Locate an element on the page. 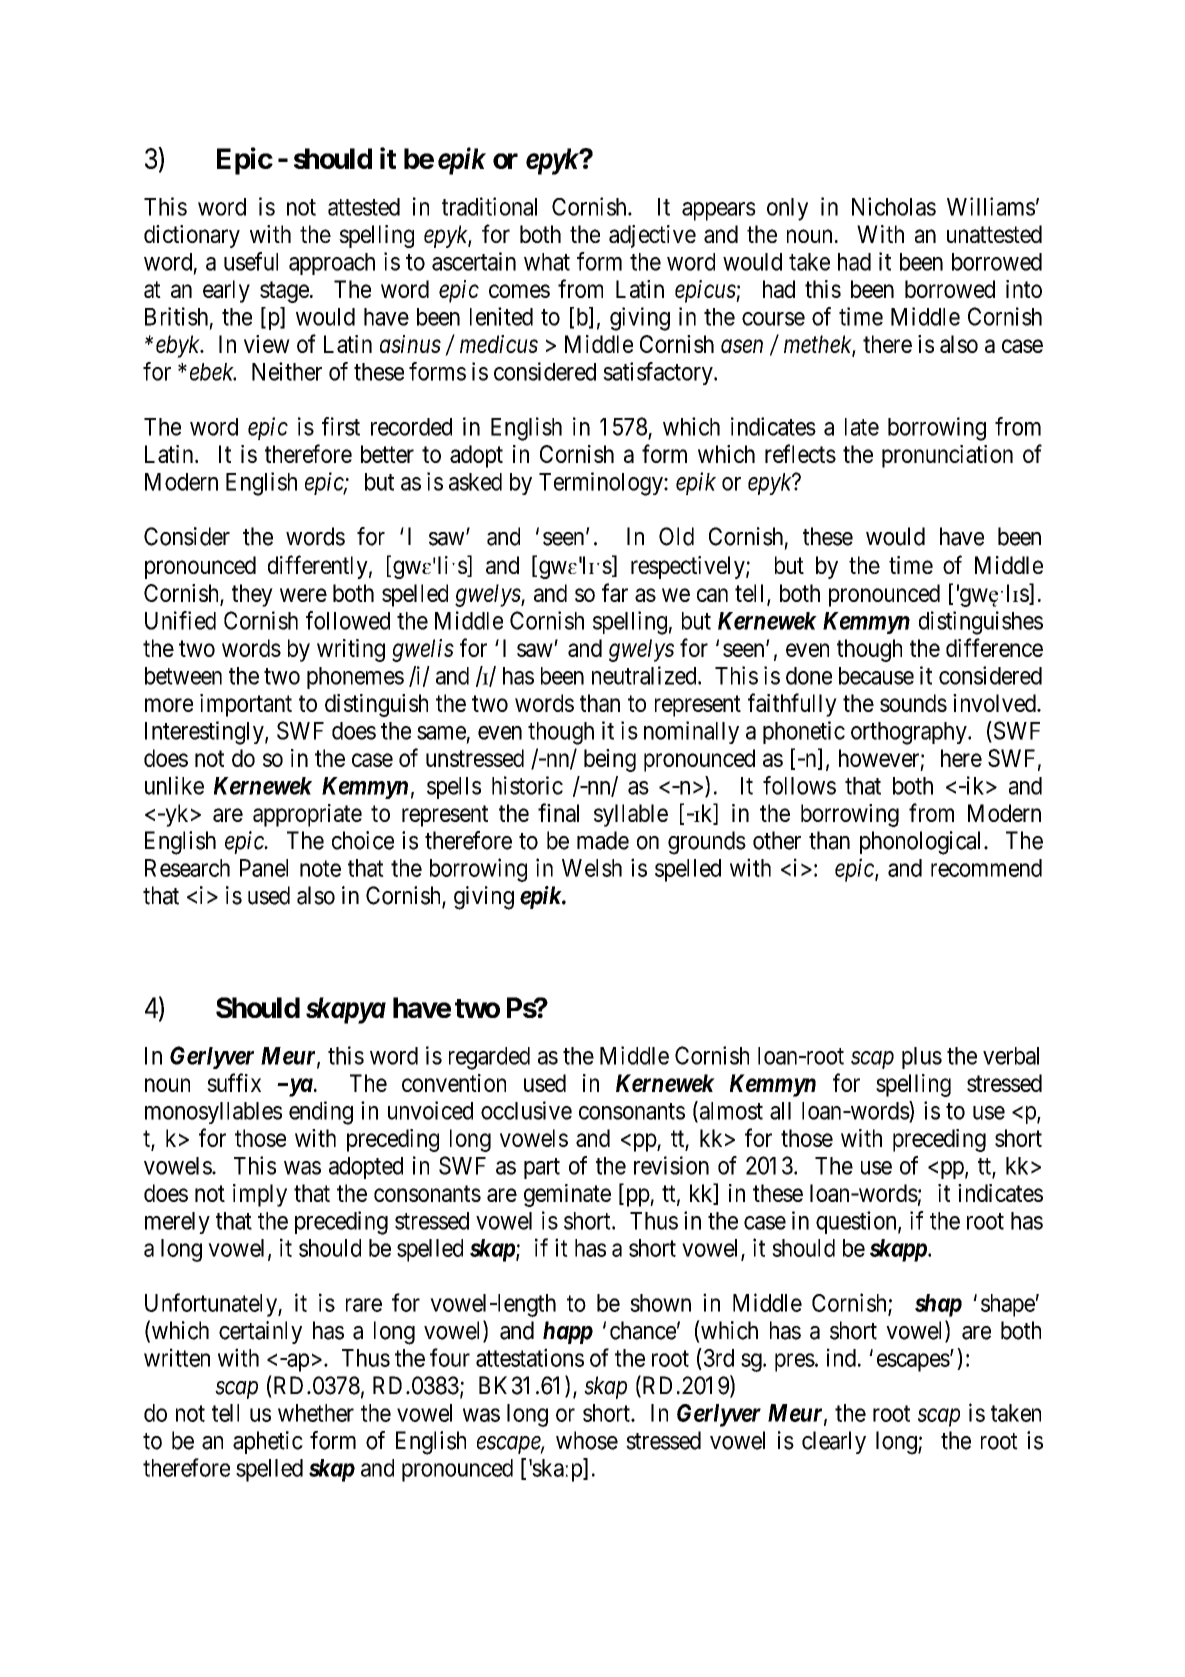 The width and height of the image is (1185, 1677). suffix is located at coordinates (234, 1082).
